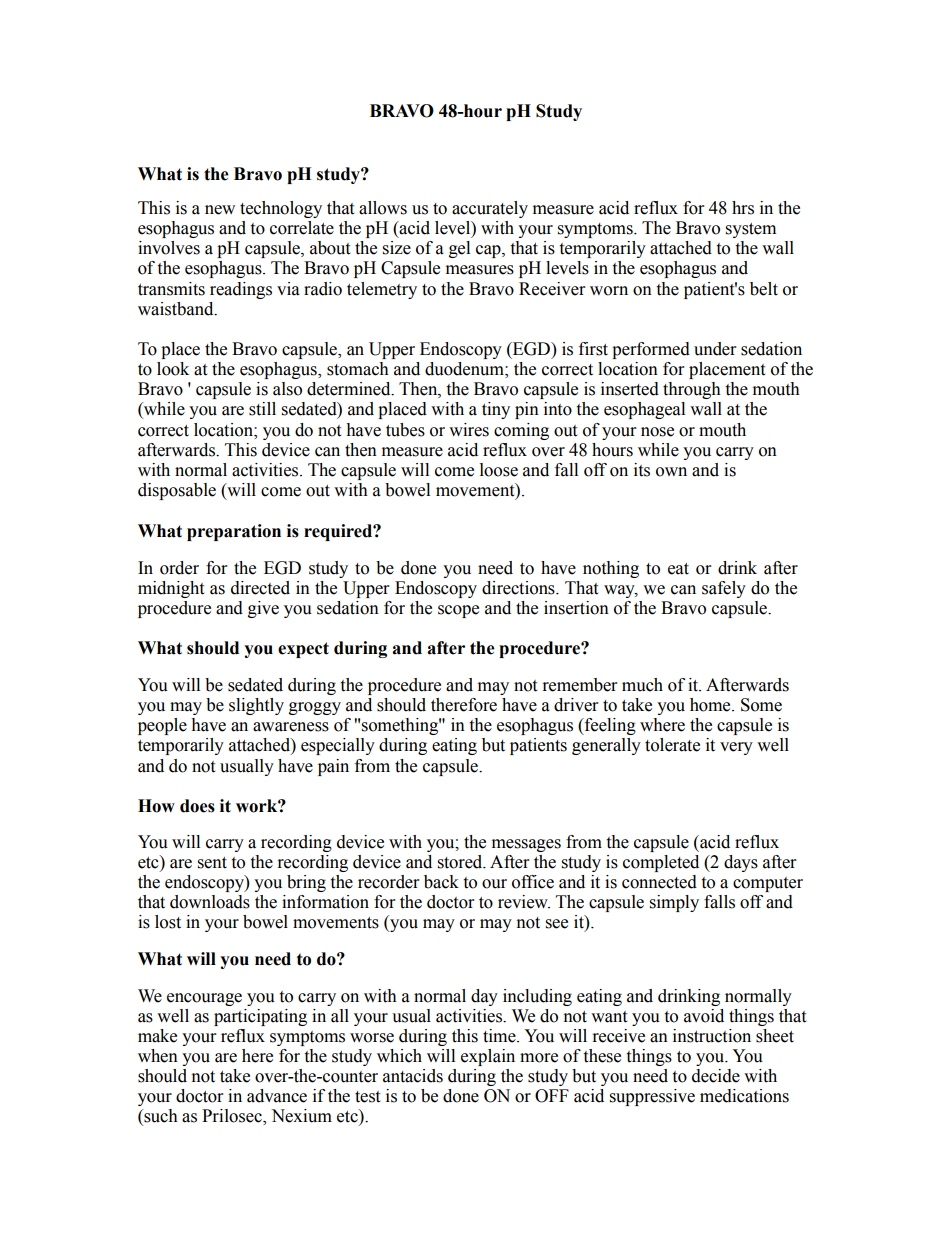 The width and height of the page is (952, 1233). What do you see at coordinates (256, 706) in the page?
I see `slightly` at bounding box center [256, 706].
